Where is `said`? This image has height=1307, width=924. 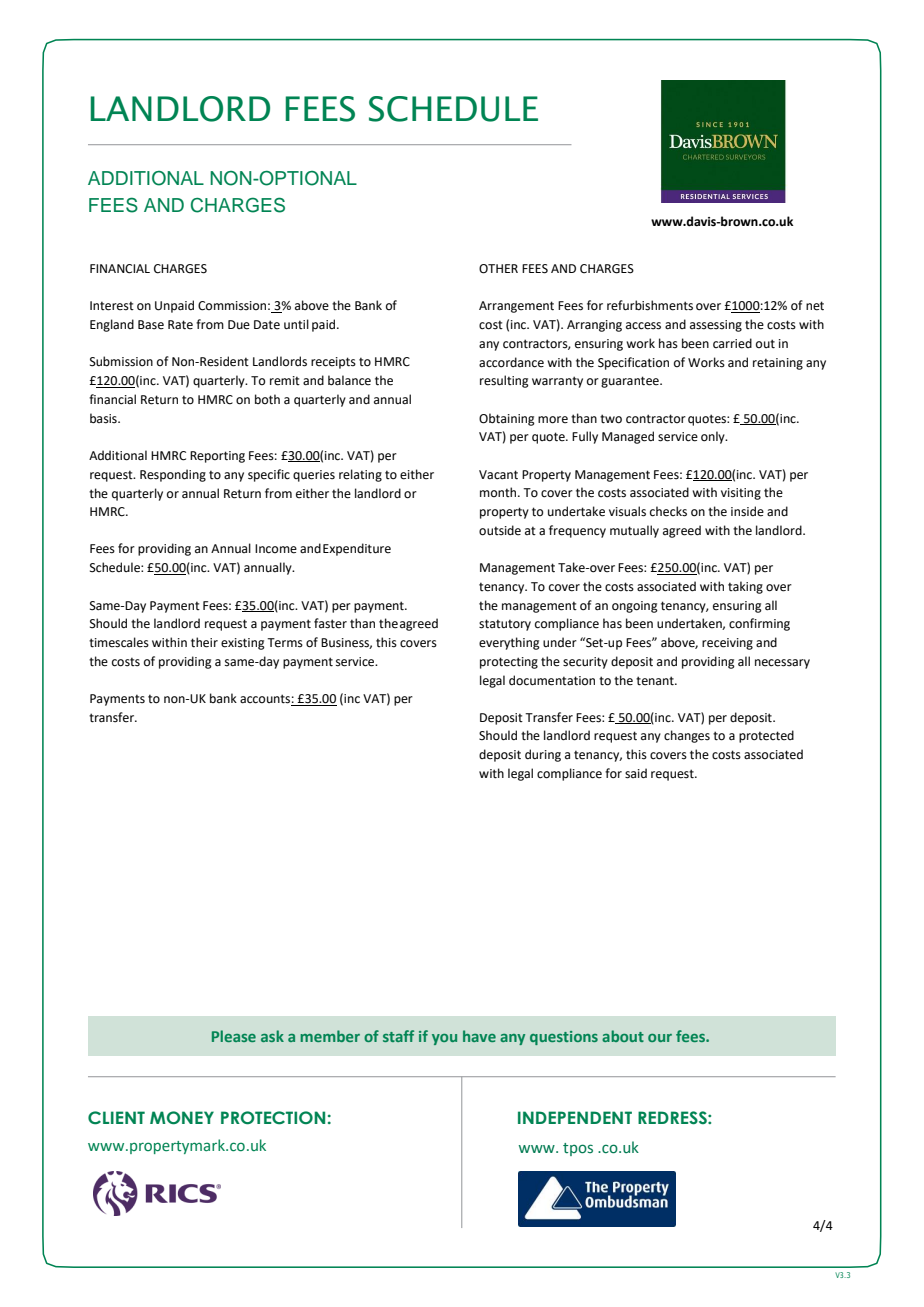 said is located at coordinates (636, 773).
